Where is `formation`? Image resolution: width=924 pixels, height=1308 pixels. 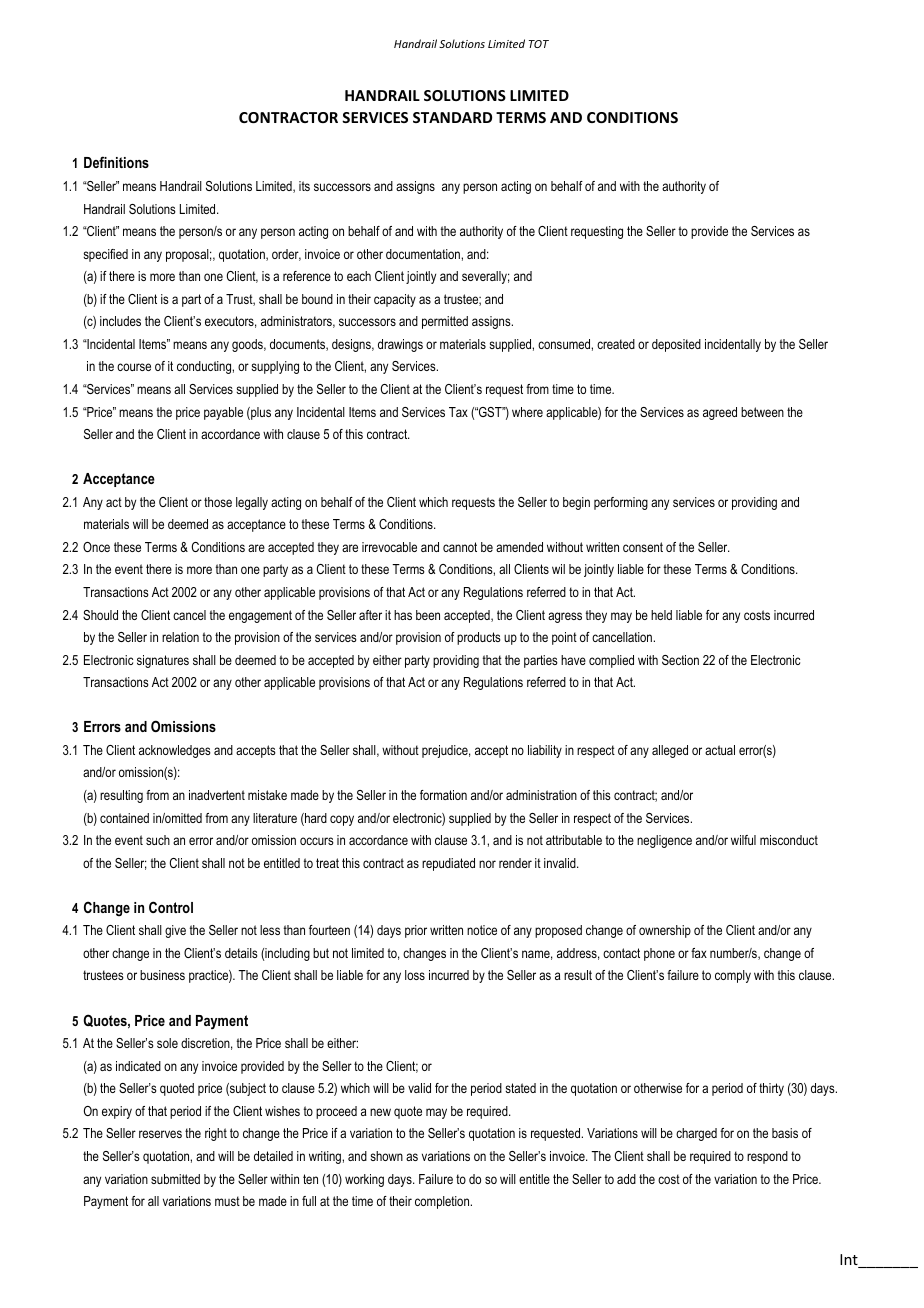 formation is located at coordinates (443, 795).
